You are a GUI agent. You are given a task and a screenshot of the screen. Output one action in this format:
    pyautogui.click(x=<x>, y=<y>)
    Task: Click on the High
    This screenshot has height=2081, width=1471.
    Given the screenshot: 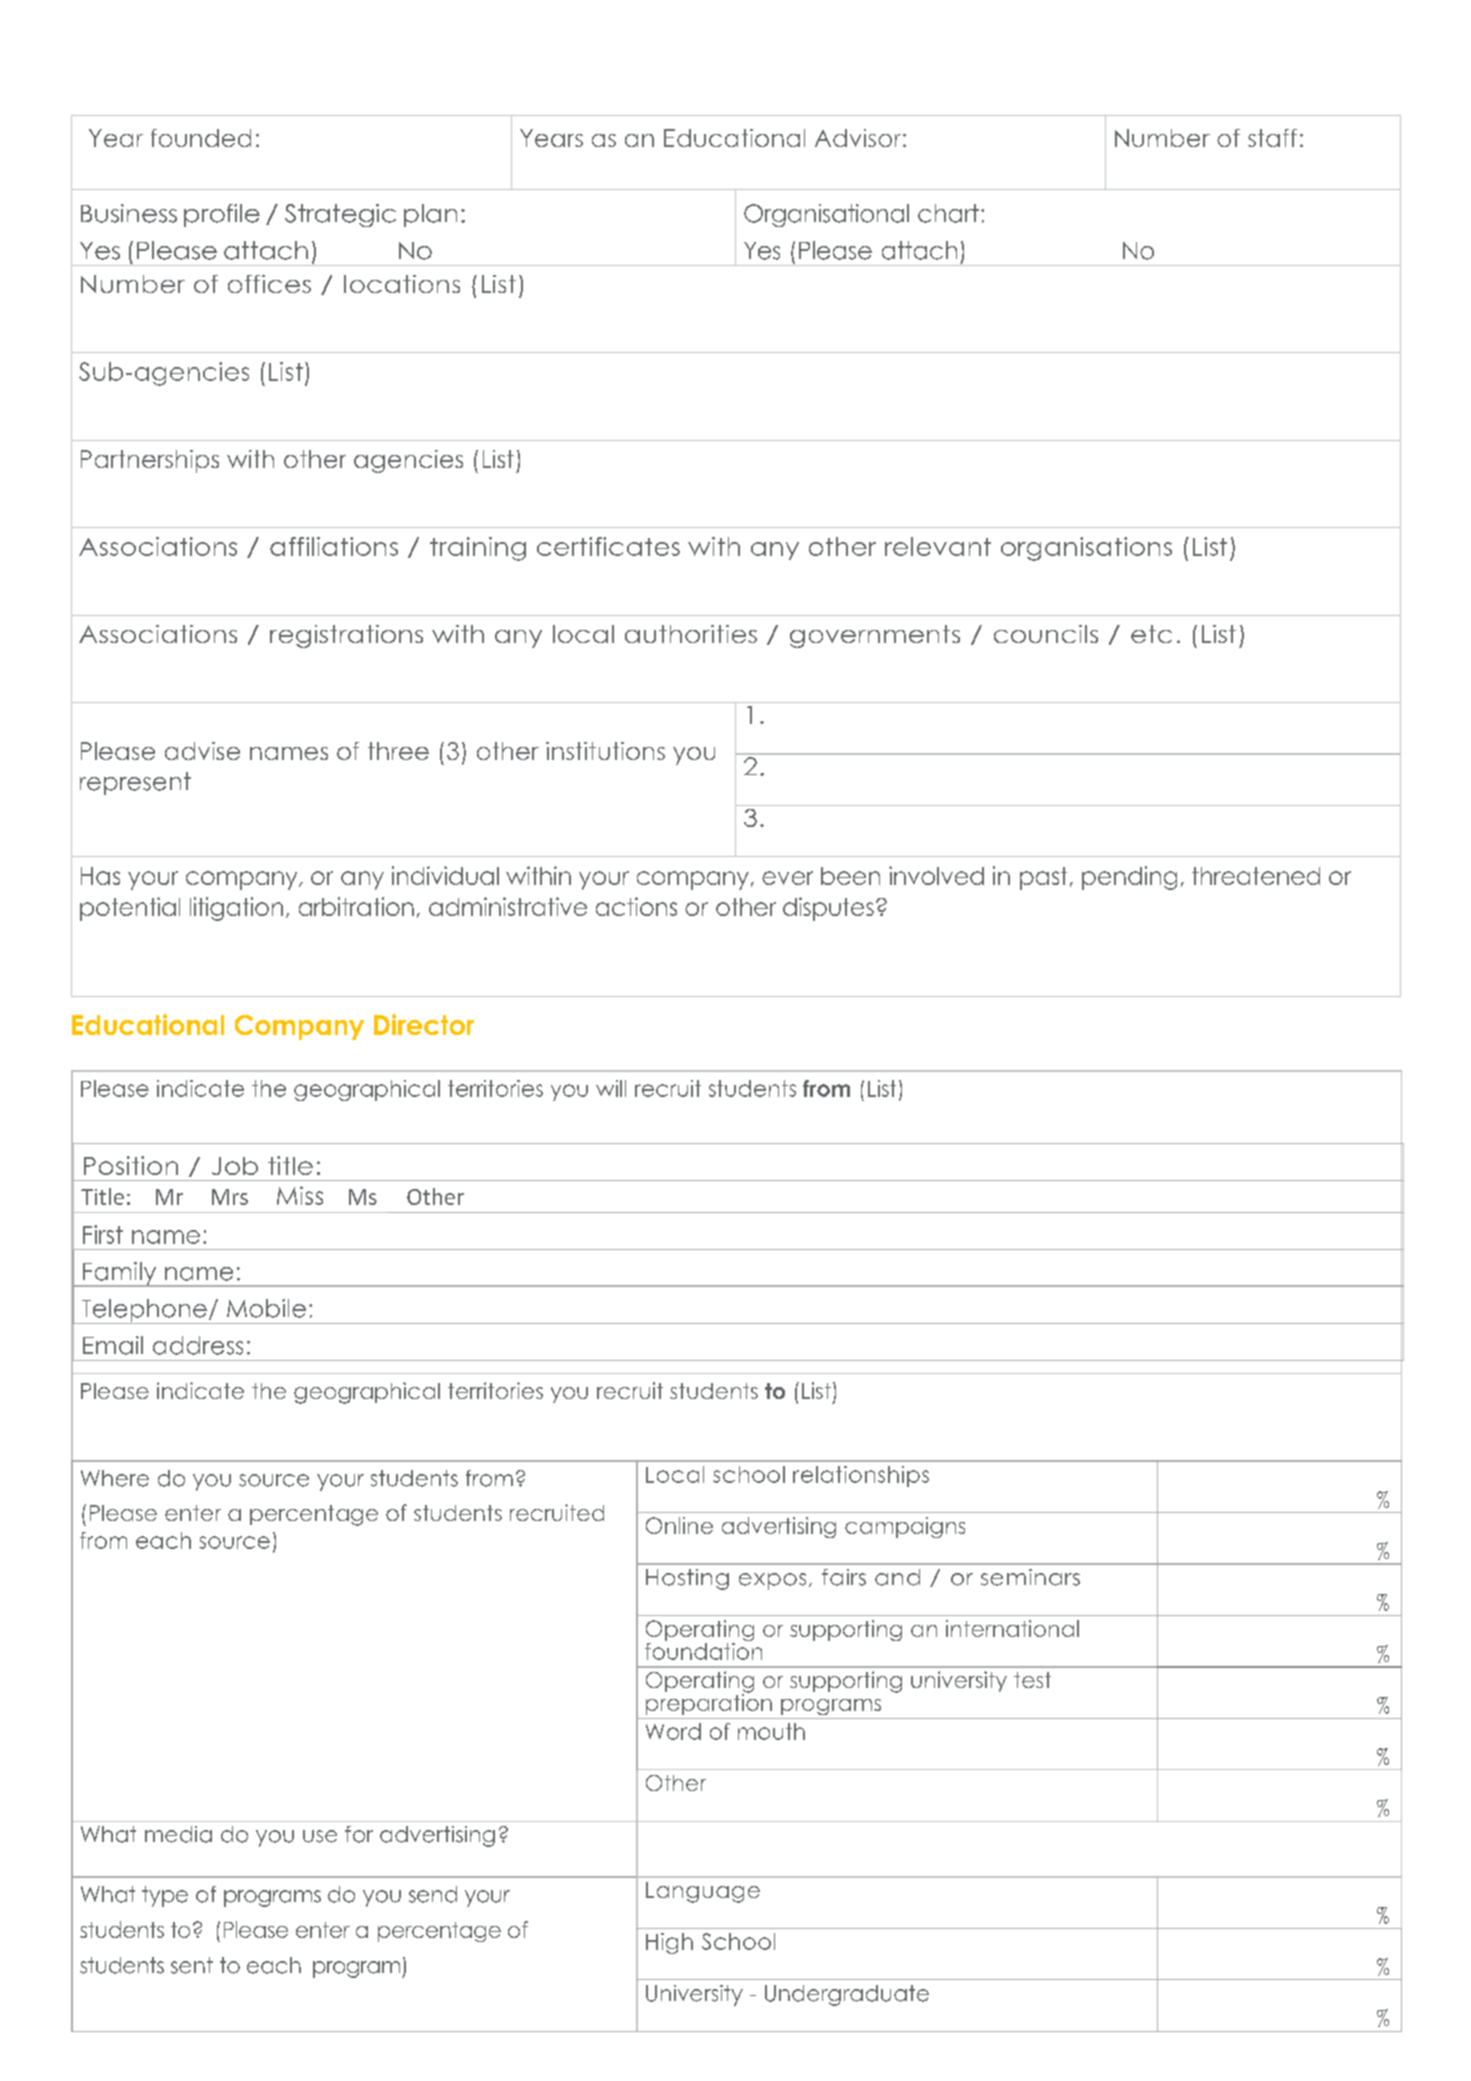 What is the action you would take?
    pyautogui.click(x=669, y=1943)
